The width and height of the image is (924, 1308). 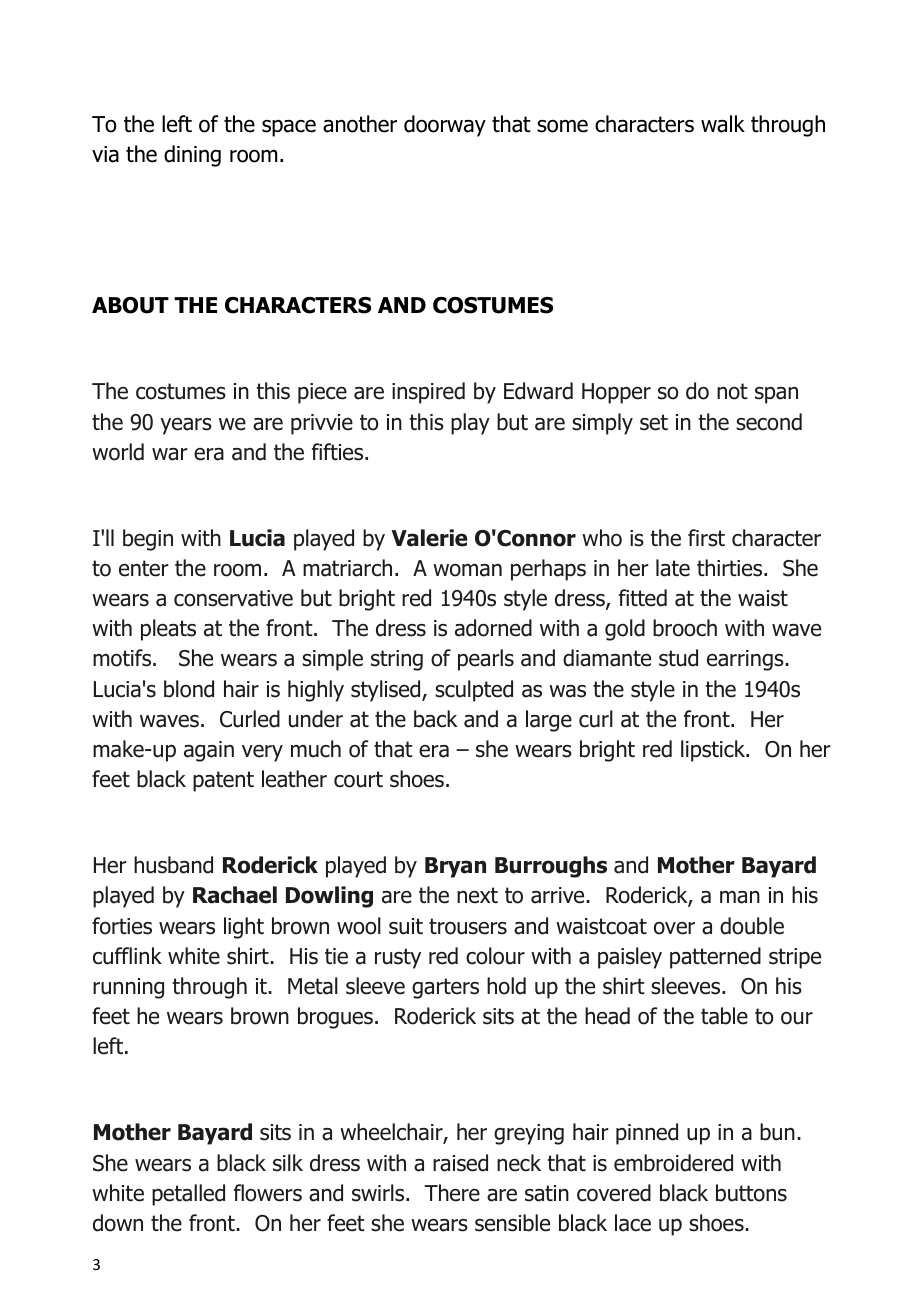 What do you see at coordinates (189, 689) in the image?
I see `blond` at bounding box center [189, 689].
